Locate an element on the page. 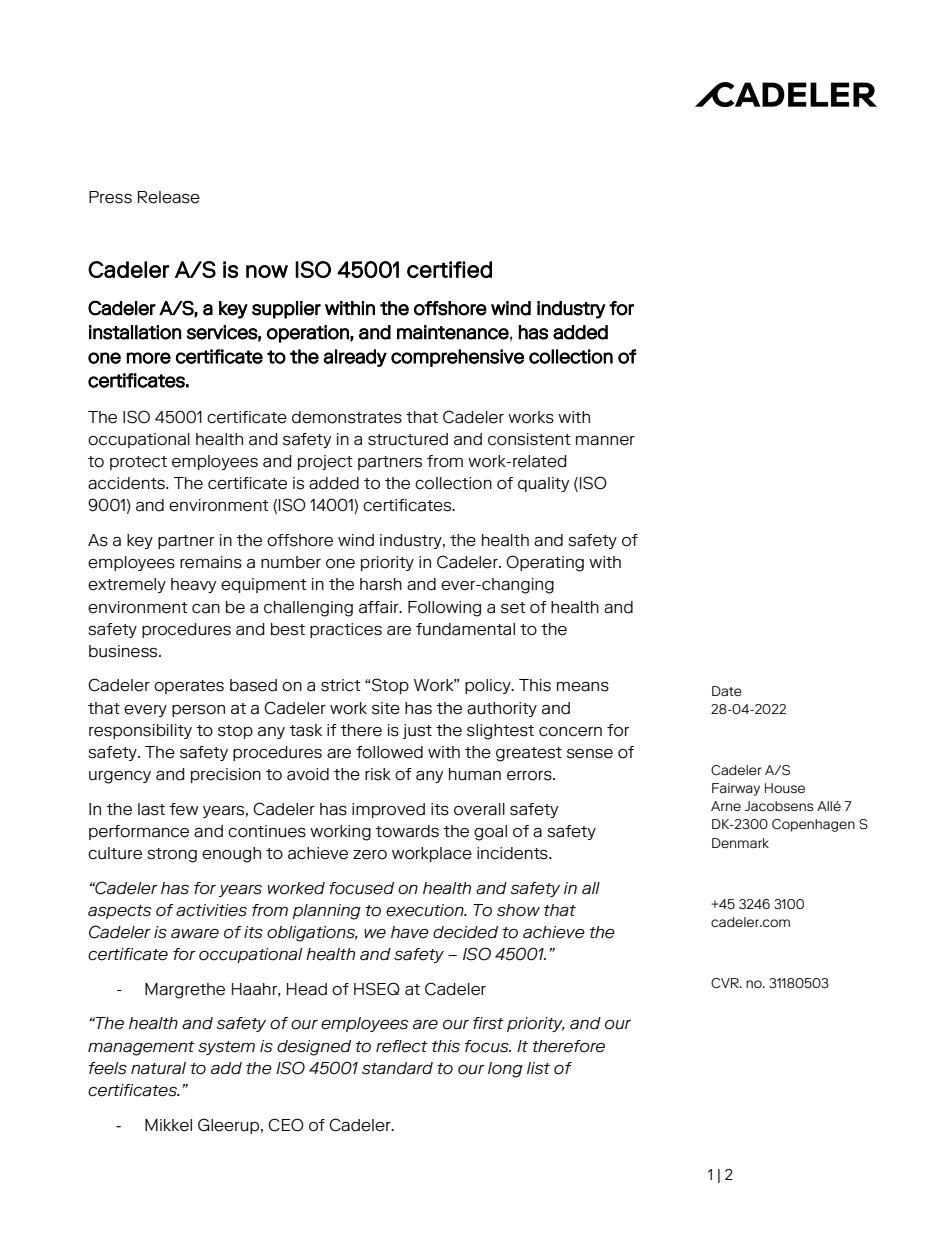 This image has height=1233, width=952. execution is located at coordinates (426, 910).
